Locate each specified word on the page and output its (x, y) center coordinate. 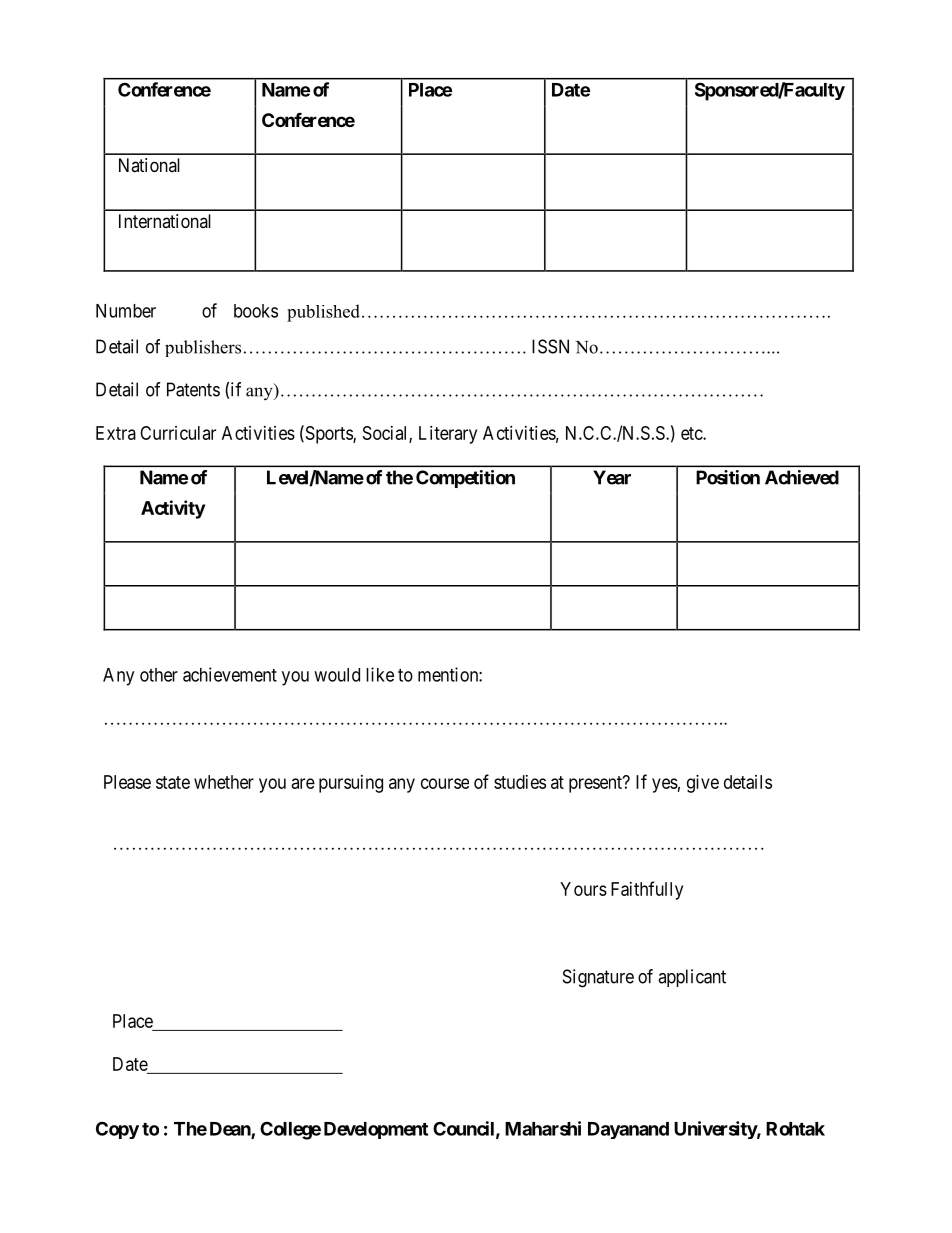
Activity (173, 509)
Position (728, 477)
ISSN (550, 346)
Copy (117, 1130)
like (380, 674)
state (173, 782)
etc (692, 433)
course (445, 783)
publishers (203, 348)
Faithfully (647, 890)
